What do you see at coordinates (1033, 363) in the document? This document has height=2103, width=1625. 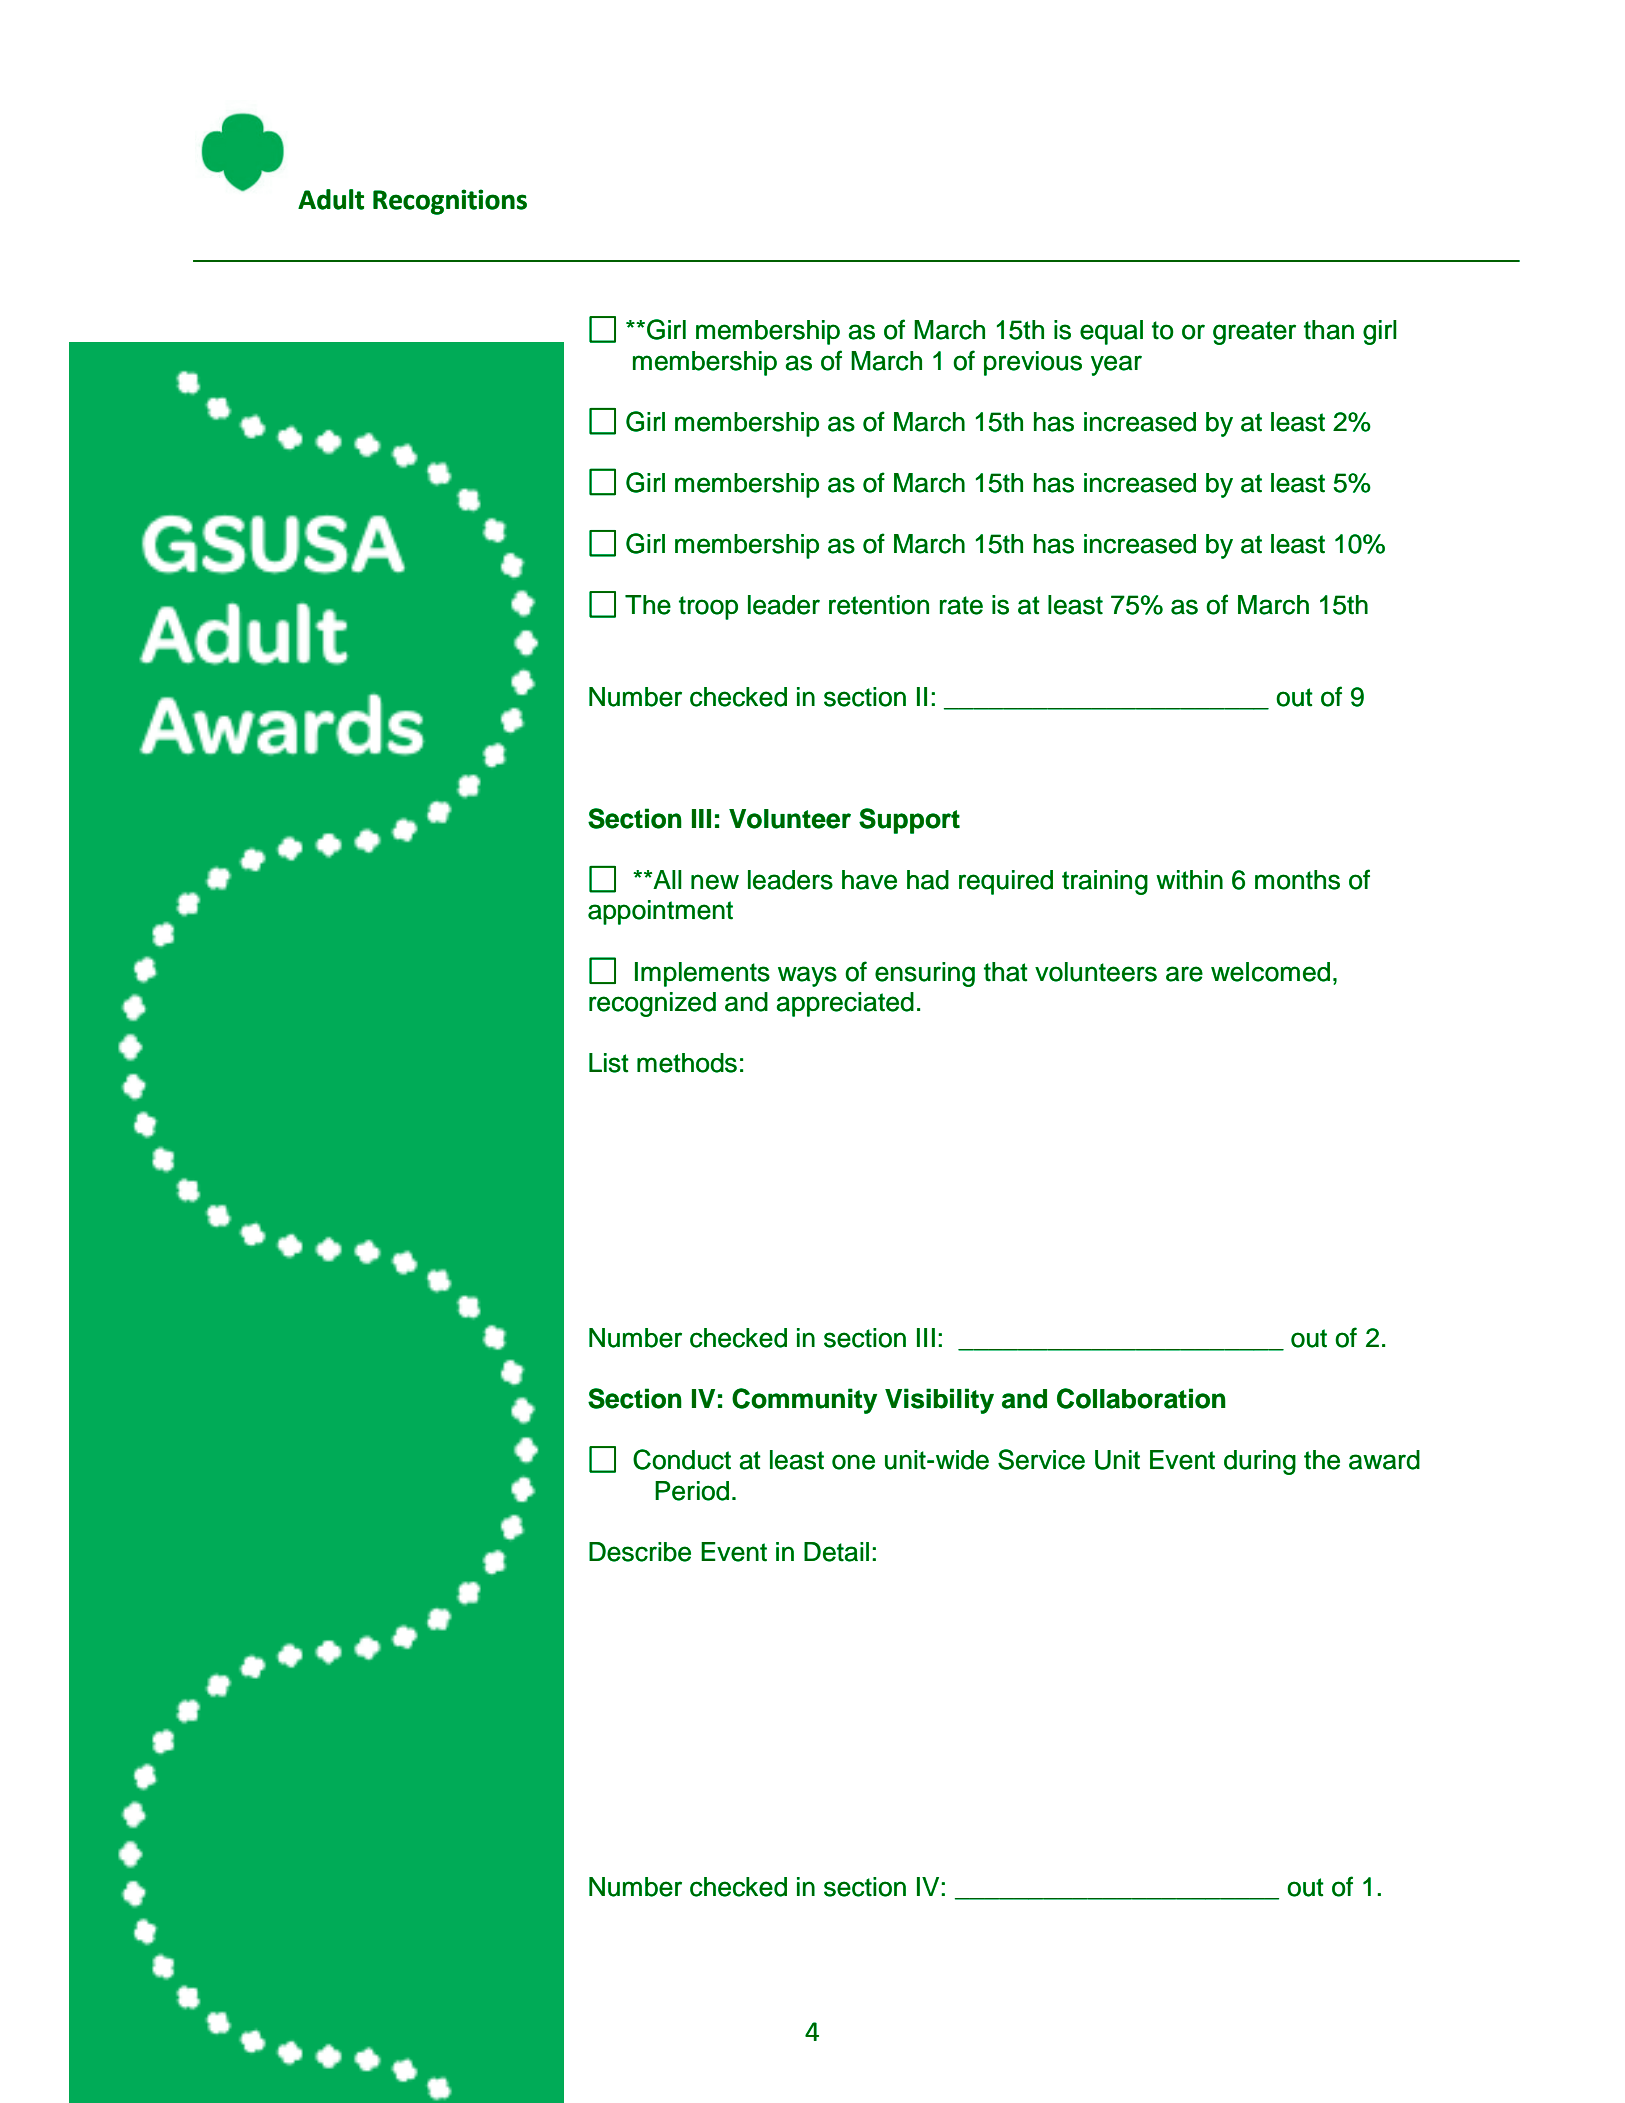 I see `previous` at bounding box center [1033, 363].
